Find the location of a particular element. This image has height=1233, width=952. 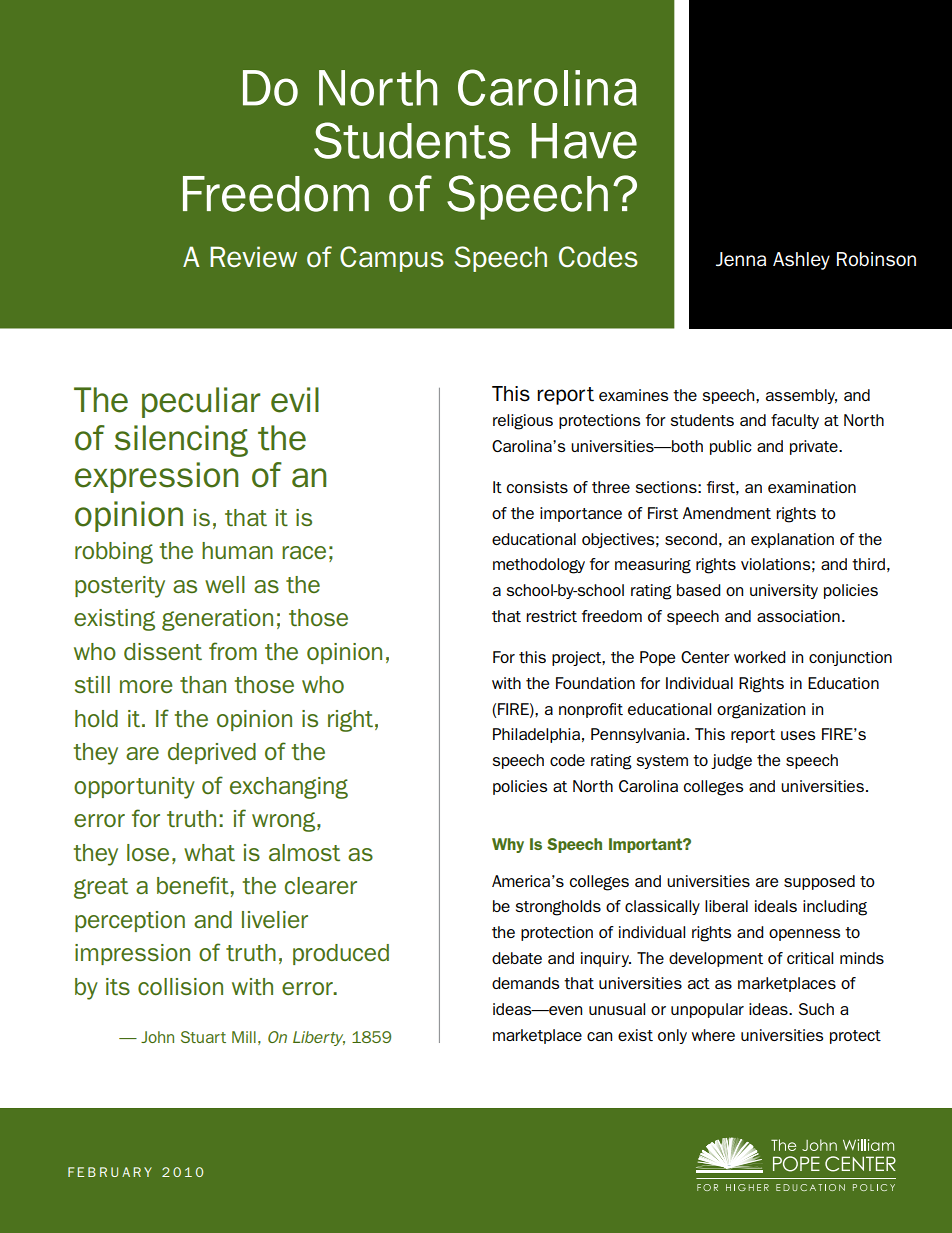

faculty is located at coordinates (795, 421).
